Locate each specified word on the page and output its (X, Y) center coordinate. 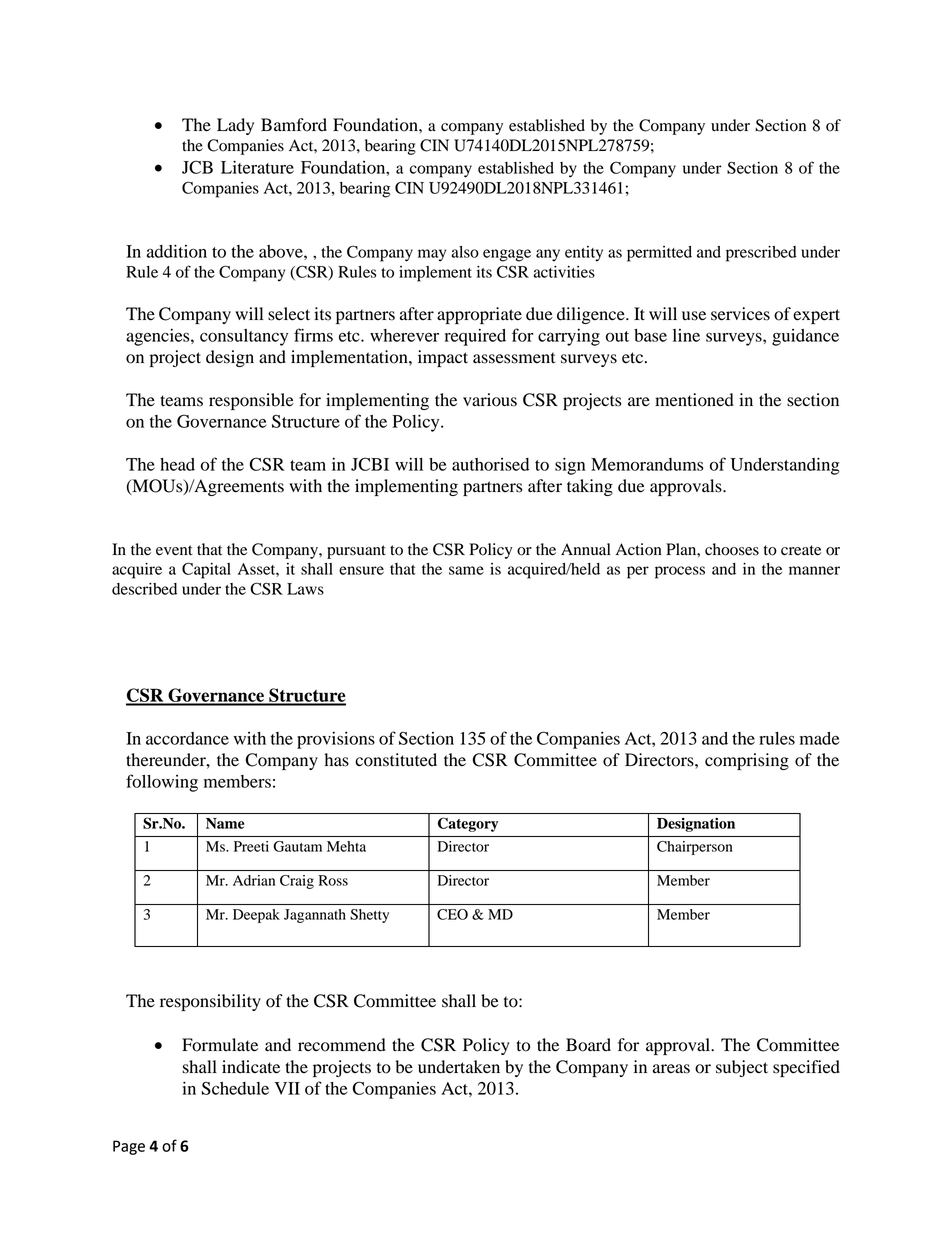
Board (588, 1045)
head (177, 464)
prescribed (761, 254)
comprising (747, 761)
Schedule (235, 1088)
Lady (235, 126)
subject (742, 1068)
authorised (490, 464)
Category (468, 824)
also (465, 252)
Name (225, 823)
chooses (732, 549)
